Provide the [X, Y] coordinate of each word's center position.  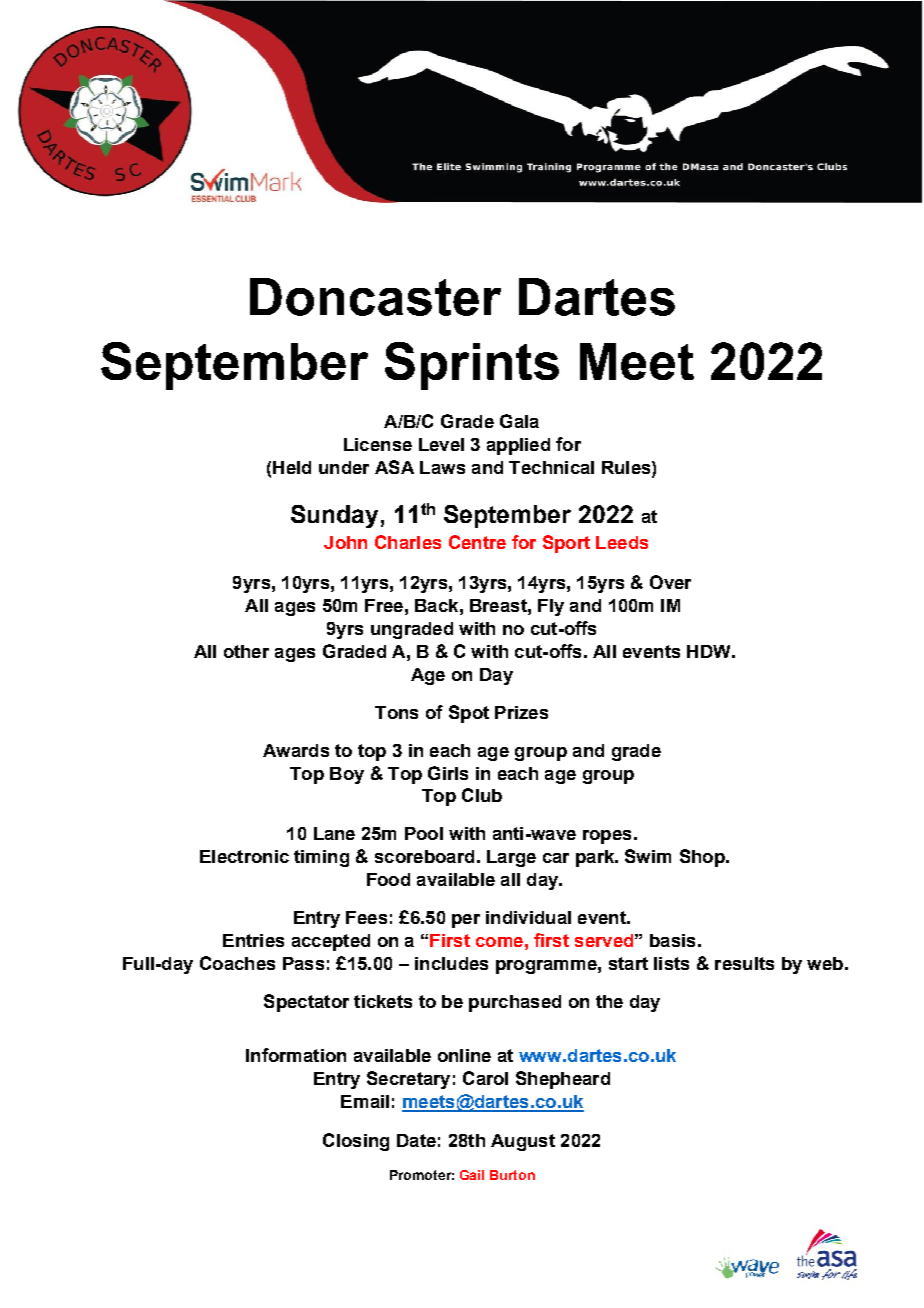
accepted [331, 942]
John [345, 542]
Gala [519, 421]
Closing [356, 1142]
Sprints [472, 366]
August [523, 1142]
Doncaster [375, 297]
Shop [703, 858]
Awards [296, 750]
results [744, 963]
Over [670, 582]
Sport [566, 544]
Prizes [521, 712]
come [499, 942]
